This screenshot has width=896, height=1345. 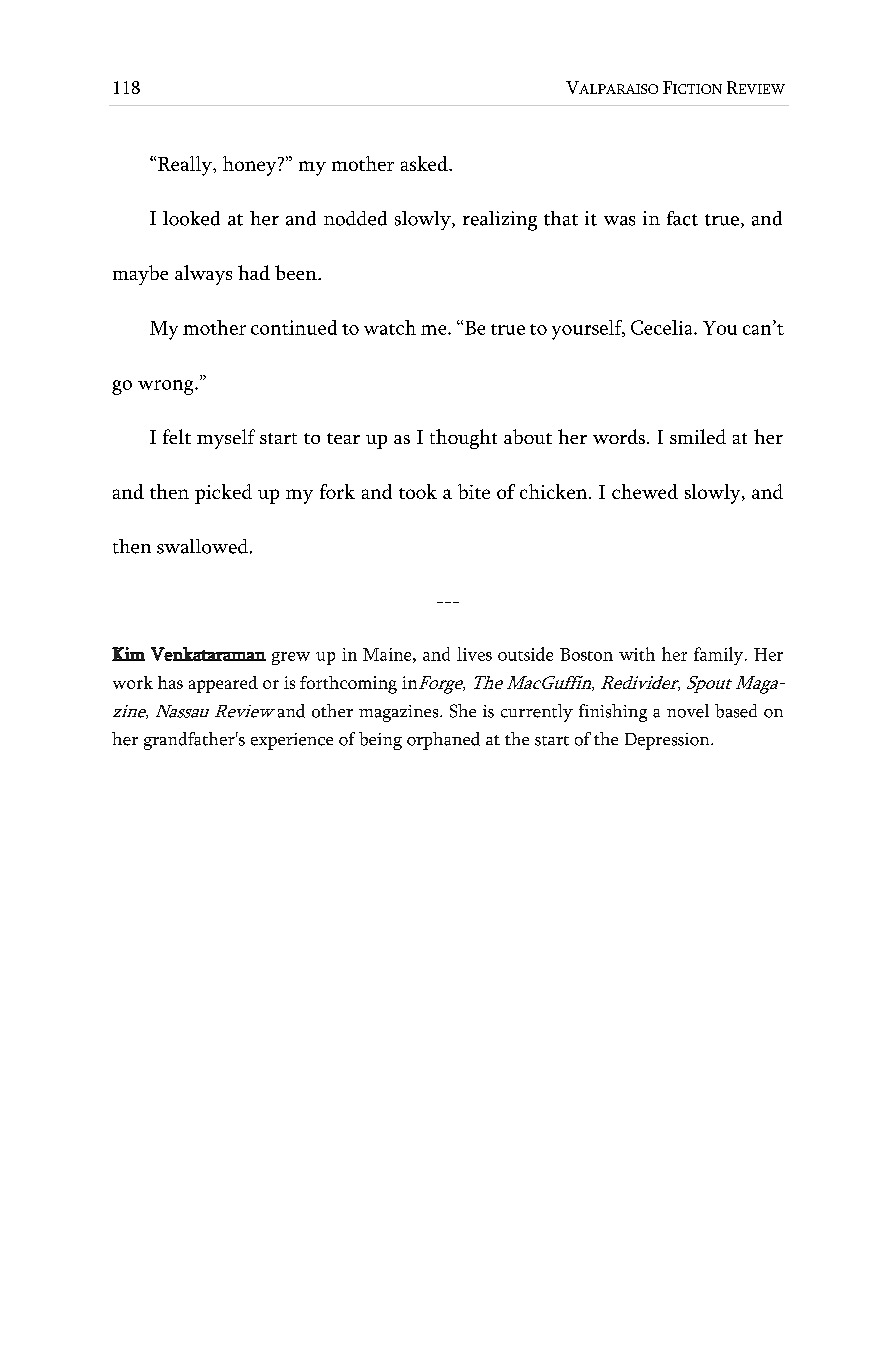 What do you see at coordinates (425, 163) in the screenshot?
I see `asked` at bounding box center [425, 163].
